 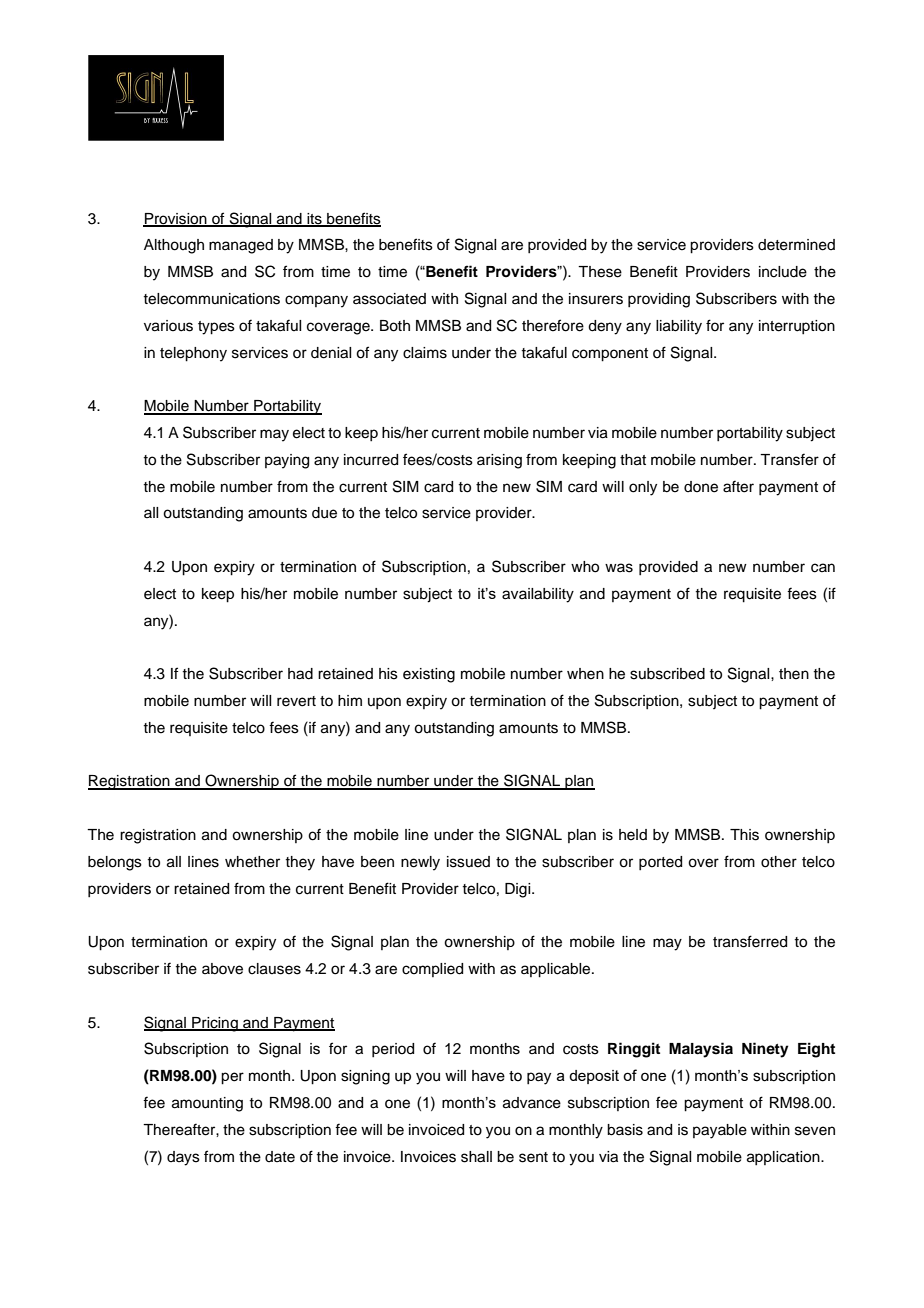 I want to click on paying, so click(x=287, y=461).
